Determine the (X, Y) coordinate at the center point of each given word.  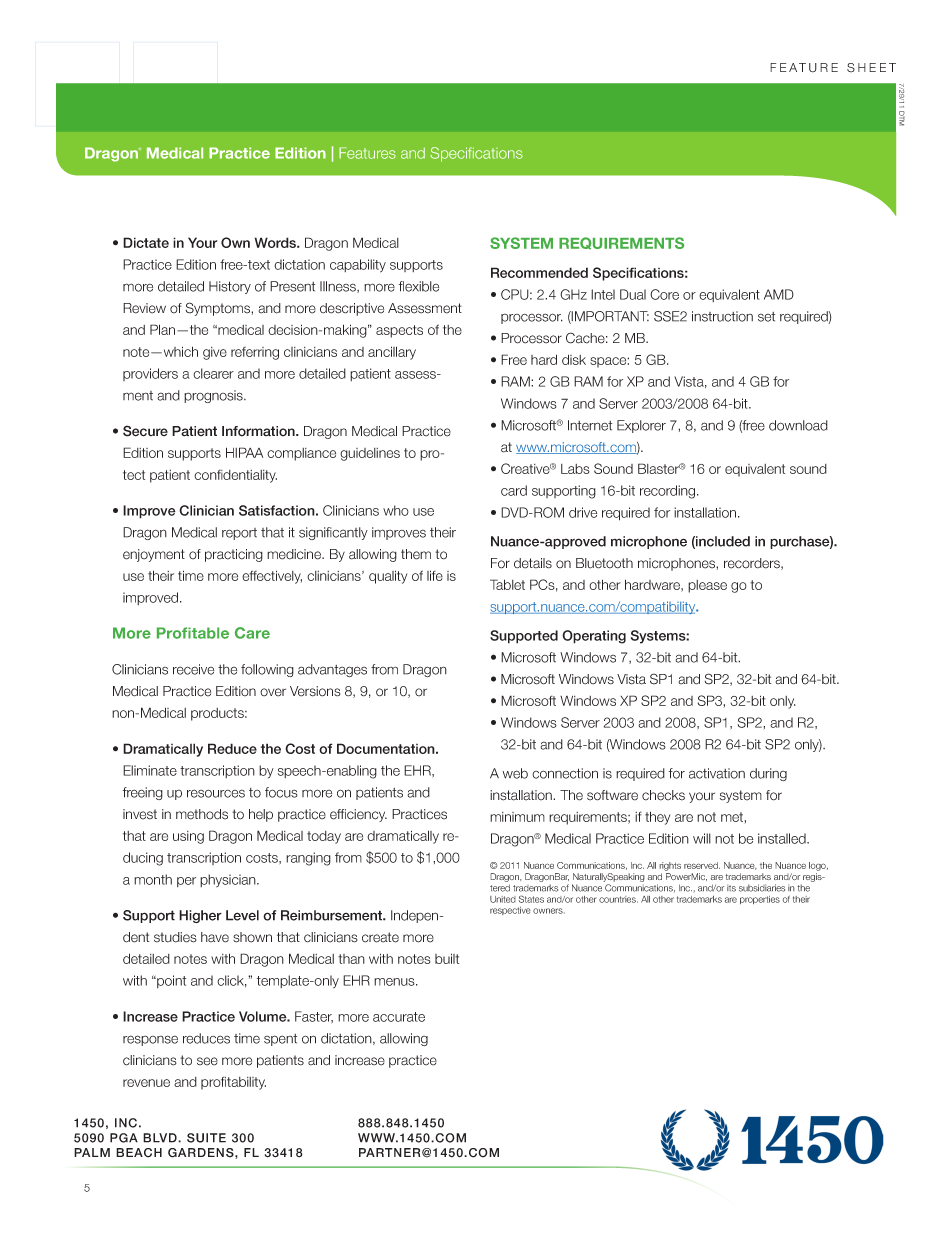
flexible (419, 286)
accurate (399, 1017)
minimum (517, 817)
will (702, 838)
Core (664, 294)
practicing (234, 555)
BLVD (161, 1138)
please (707, 586)
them (416, 554)
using (188, 837)
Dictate (146, 242)
